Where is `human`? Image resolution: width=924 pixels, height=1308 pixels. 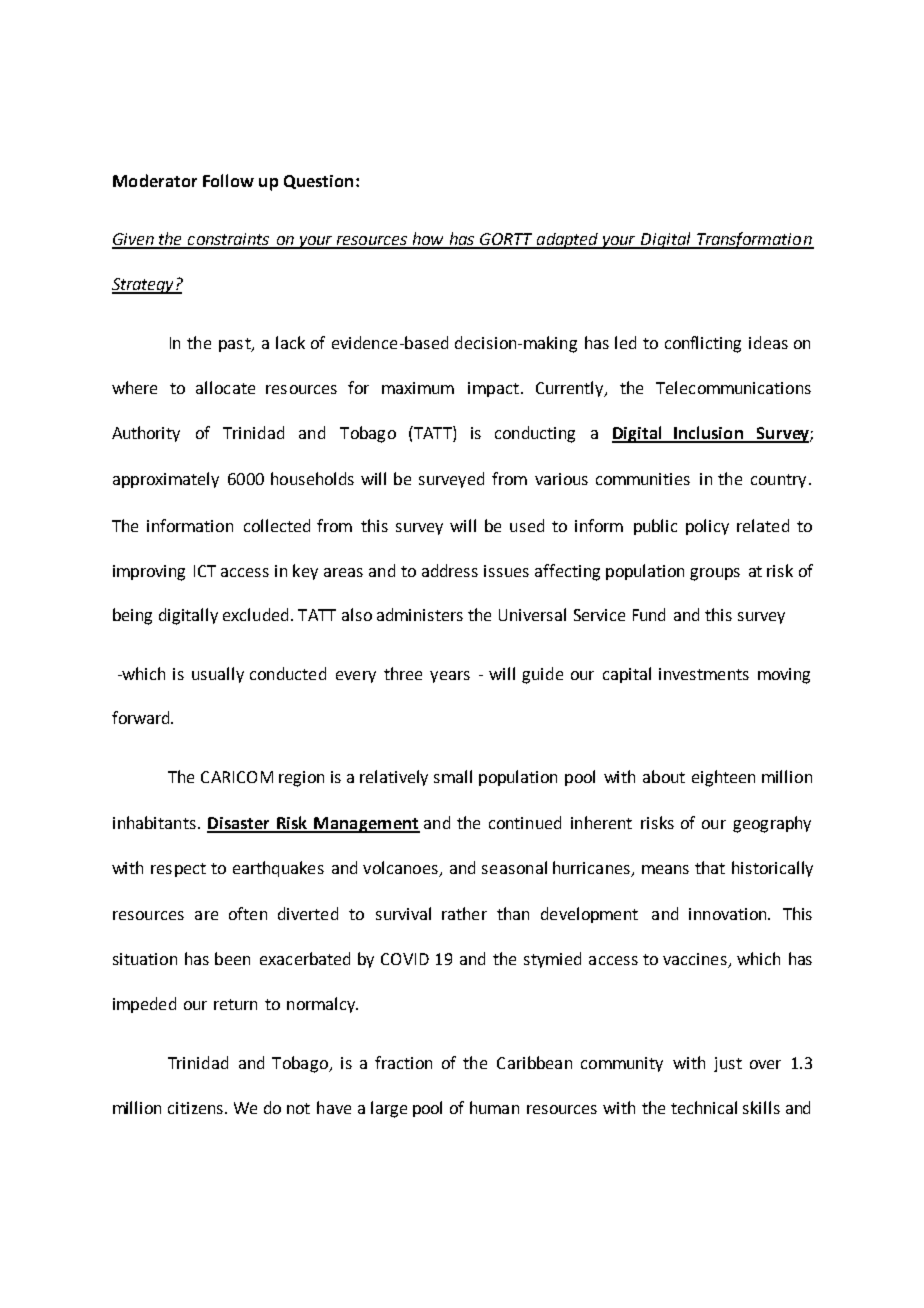 human is located at coordinates (494, 1107).
